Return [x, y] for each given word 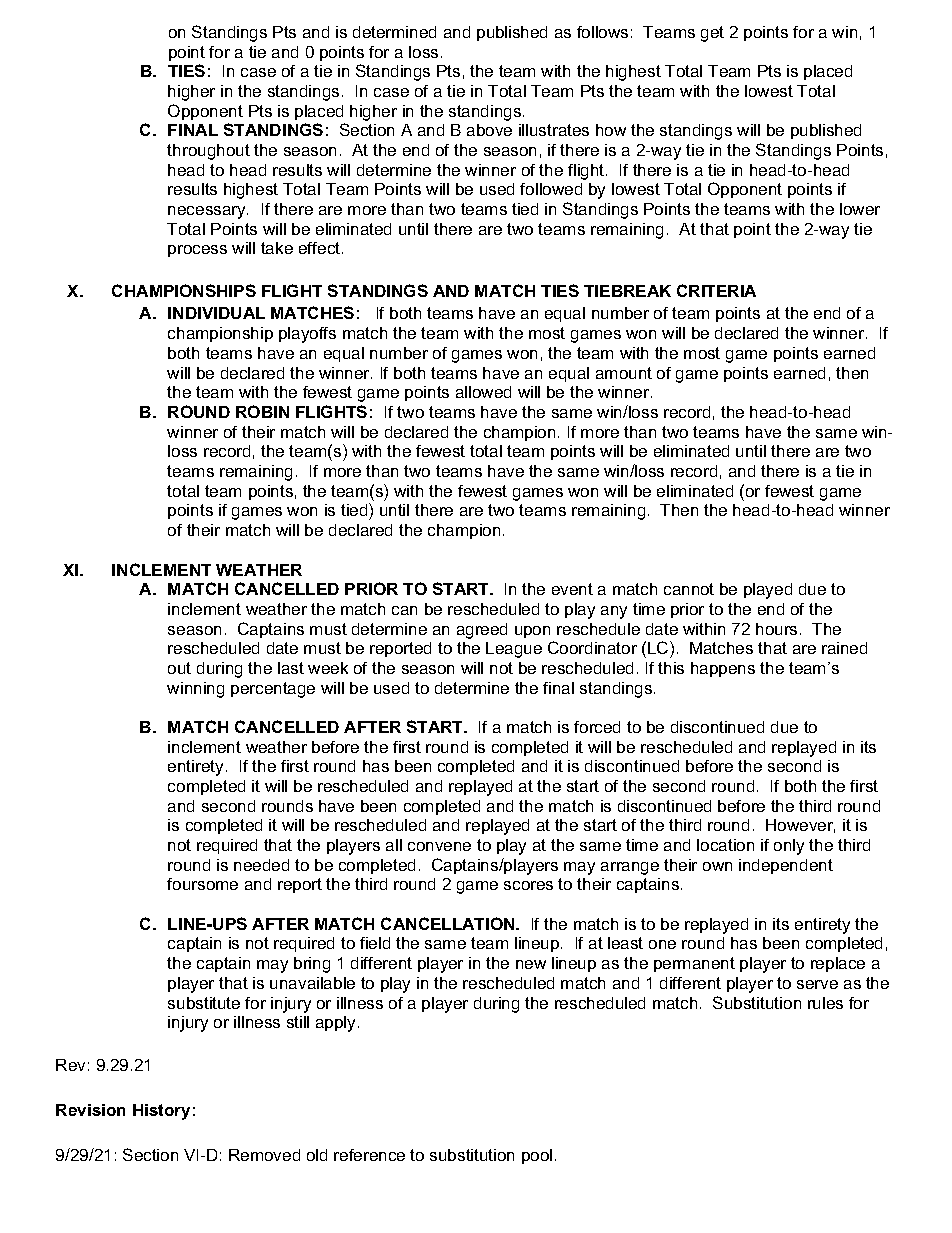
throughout [208, 152]
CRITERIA [716, 290]
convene [439, 846]
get [712, 34]
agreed [482, 631]
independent [786, 866]
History [161, 1112]
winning [195, 690]
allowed [483, 392]
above [489, 130]
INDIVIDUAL [216, 313]
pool [537, 1156]
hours [776, 629]
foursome [202, 884]
